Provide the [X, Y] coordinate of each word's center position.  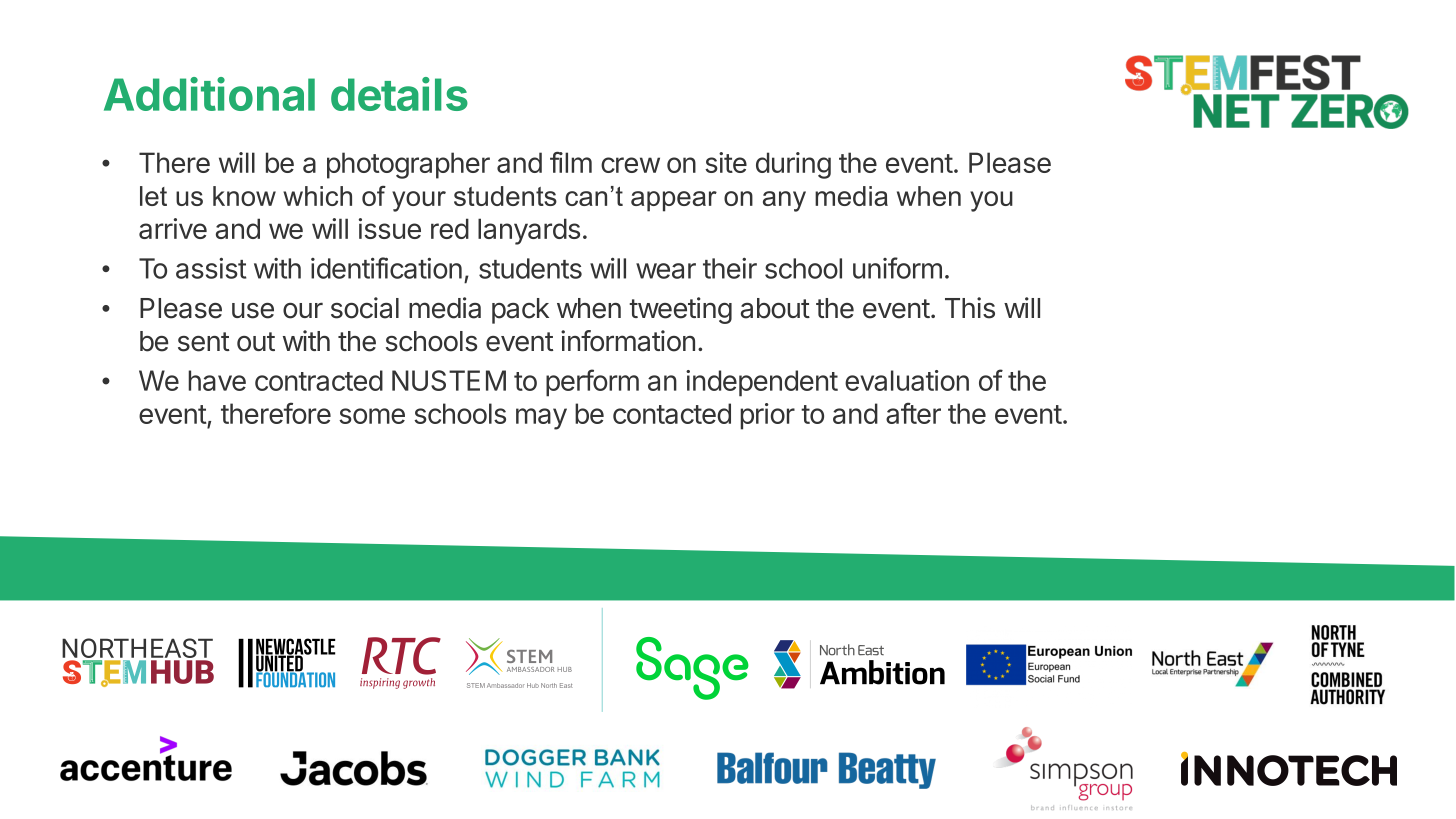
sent [204, 342]
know [244, 196]
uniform [897, 268]
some [372, 416]
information [628, 341]
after [913, 413]
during [793, 165]
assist [211, 268]
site [726, 162]
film [571, 162]
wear [666, 271]
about [775, 308]
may [541, 419]
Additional [209, 94]
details [399, 94]
